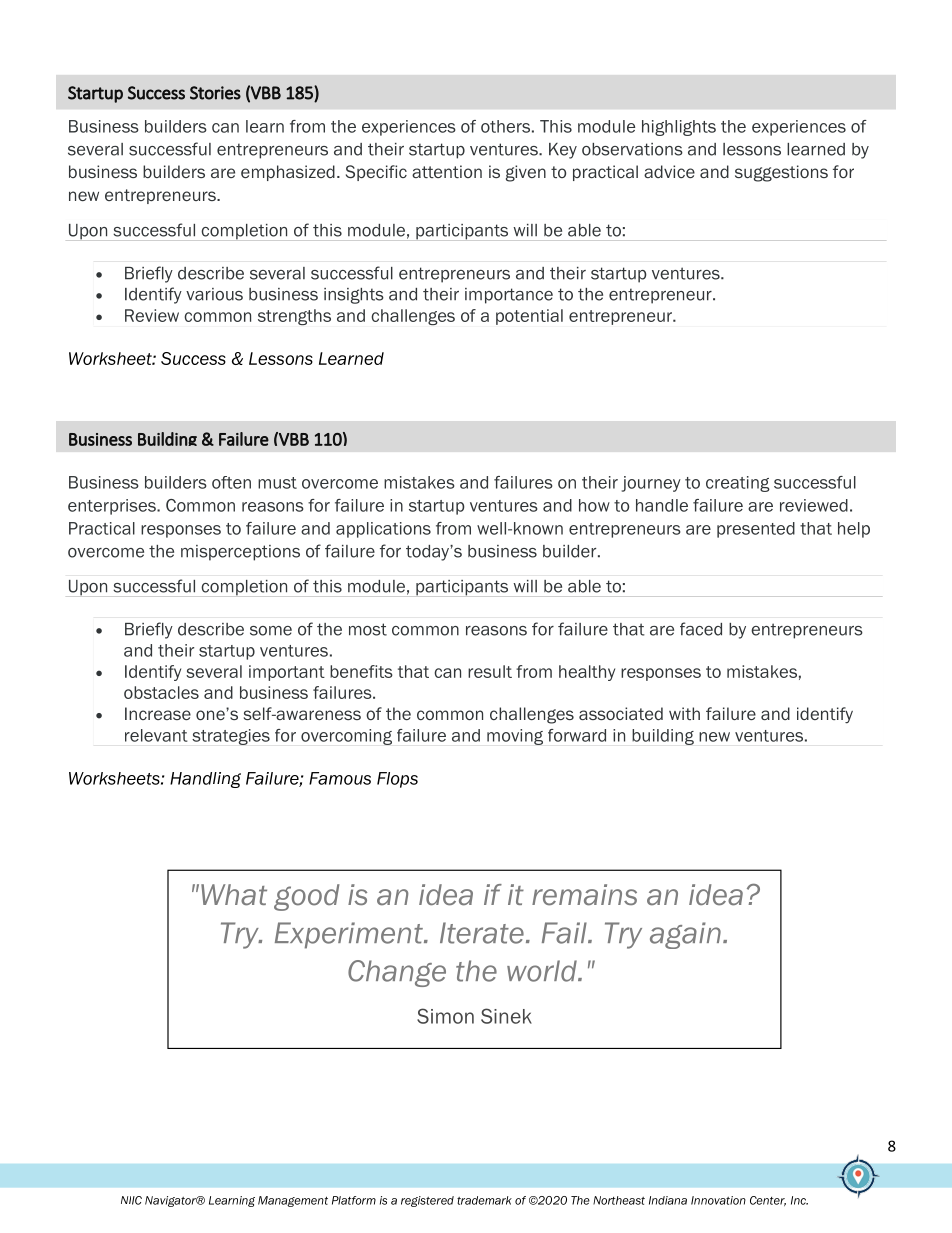  What do you see at coordinates (738, 484) in the document?
I see `creating` at bounding box center [738, 484].
